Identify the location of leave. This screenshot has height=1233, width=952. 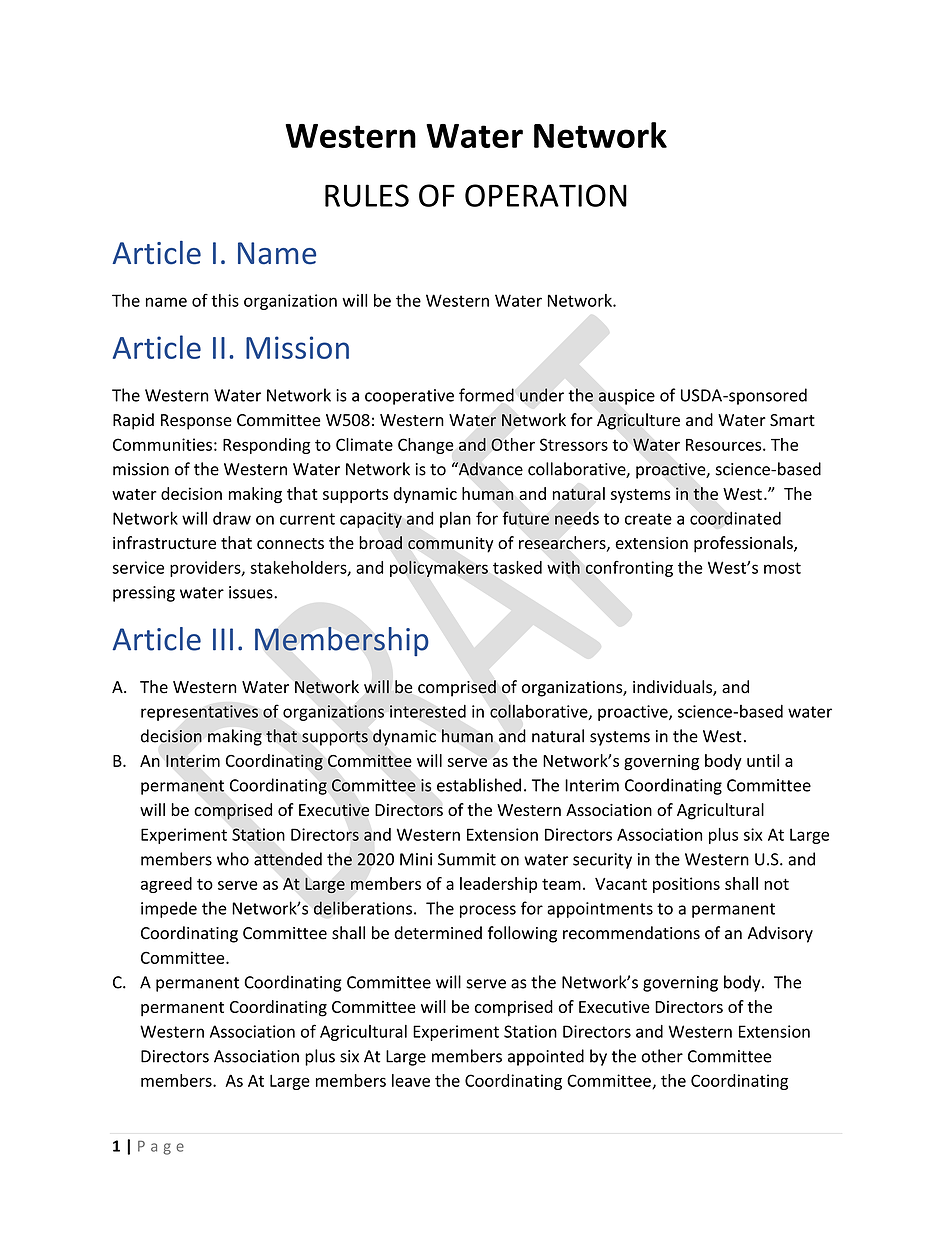
(411, 1080).
